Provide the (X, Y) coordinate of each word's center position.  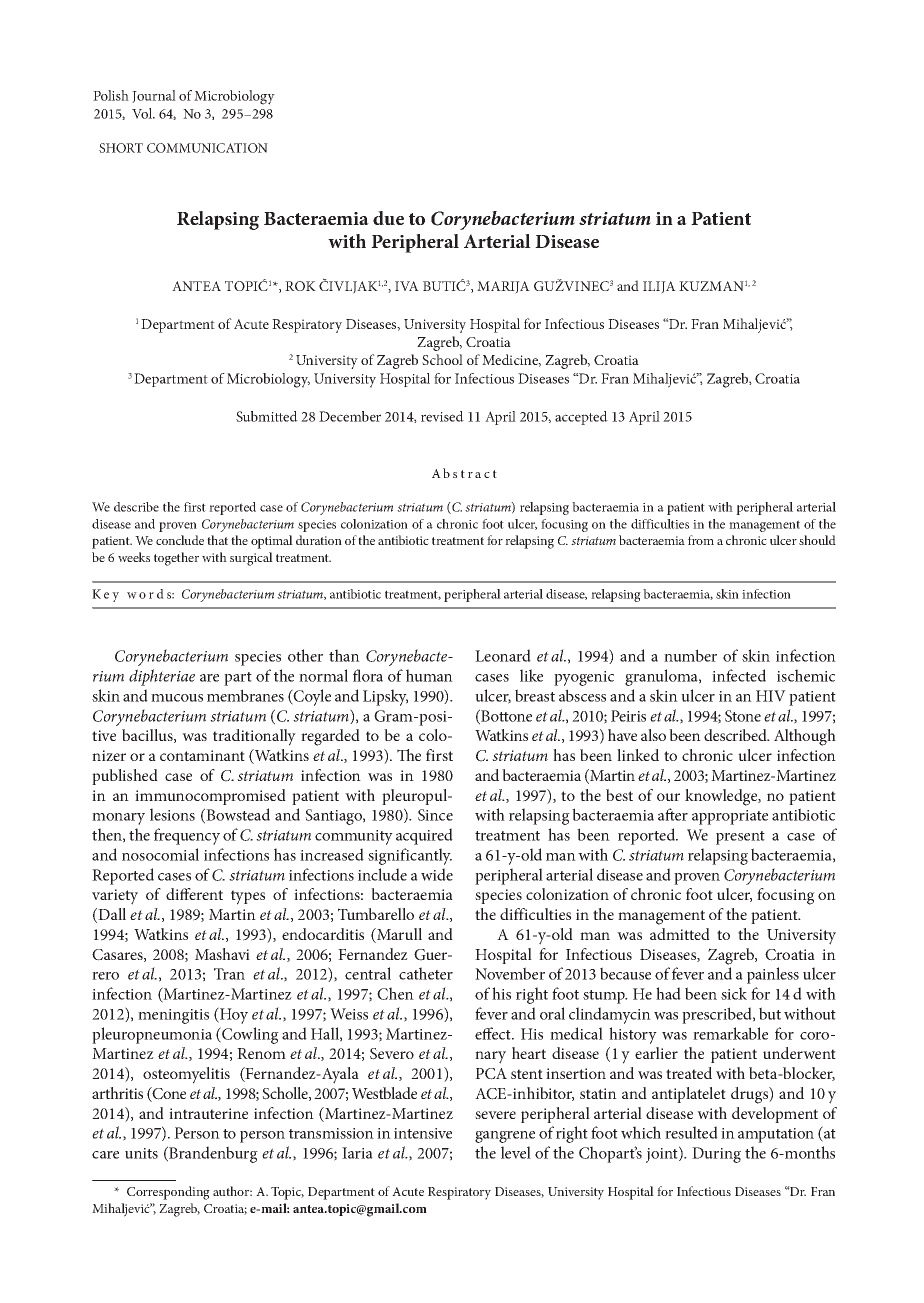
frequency (187, 836)
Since (435, 815)
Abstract (464, 473)
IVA (407, 286)
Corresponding (168, 1193)
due (388, 218)
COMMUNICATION (207, 148)
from (701, 540)
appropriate (730, 817)
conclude (180, 540)
